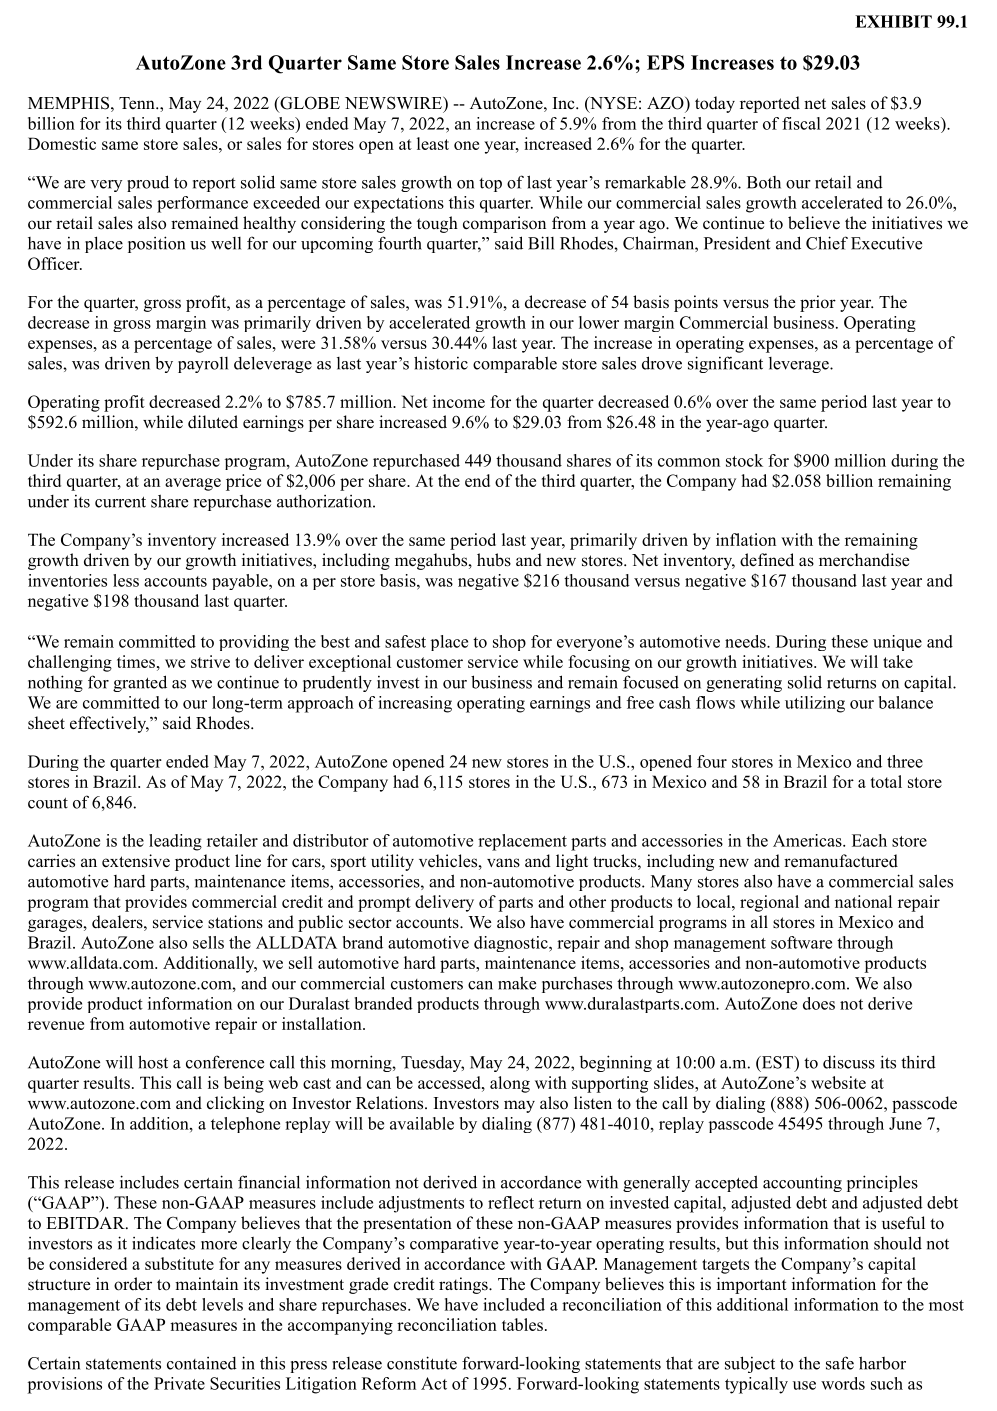 Image resolution: width=997 pixels, height=1411 pixels. I want to click on merchandise, so click(864, 560).
